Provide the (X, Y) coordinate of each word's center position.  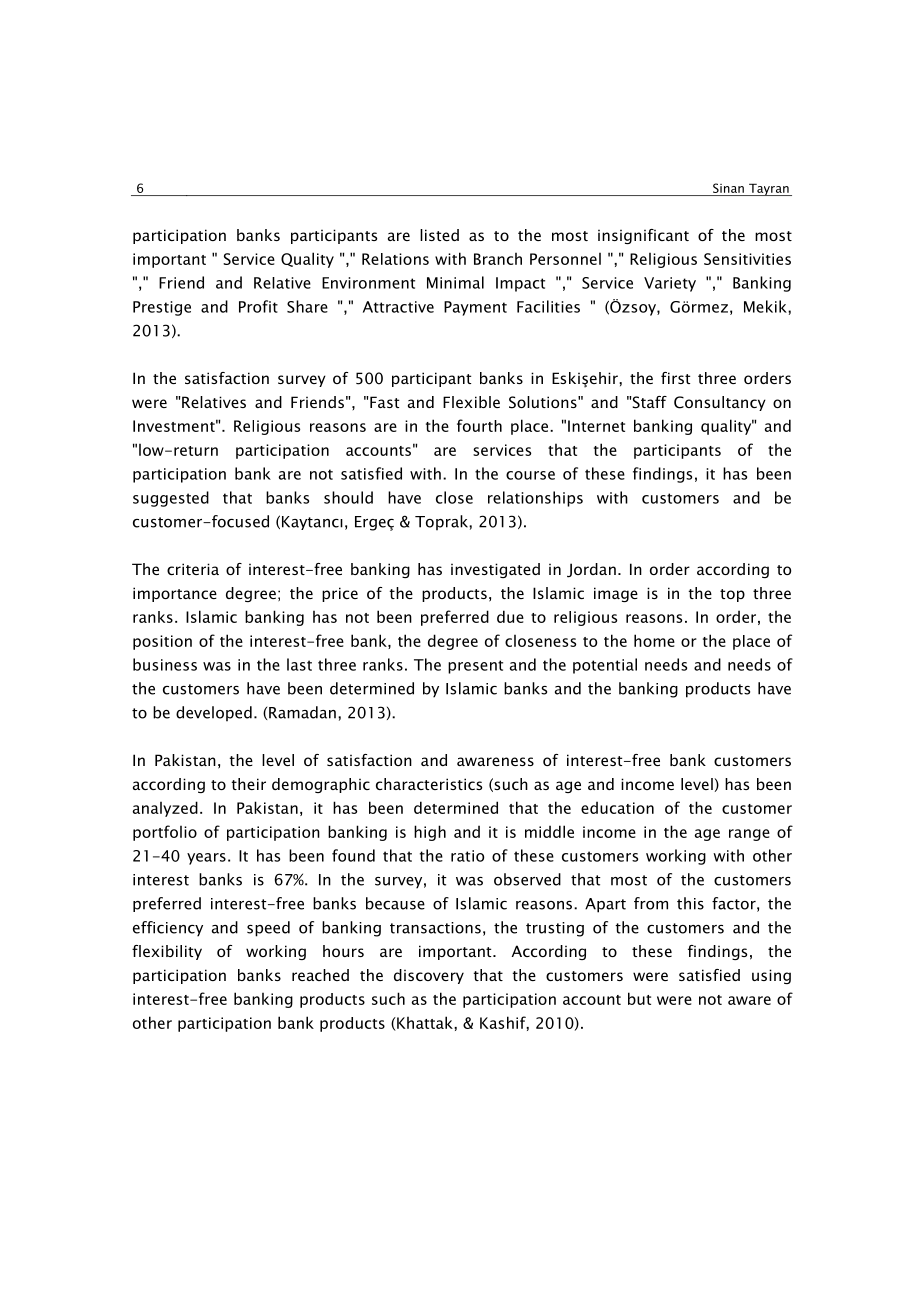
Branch (498, 259)
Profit (258, 306)
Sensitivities (747, 259)
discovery (429, 976)
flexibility (167, 952)
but (639, 998)
